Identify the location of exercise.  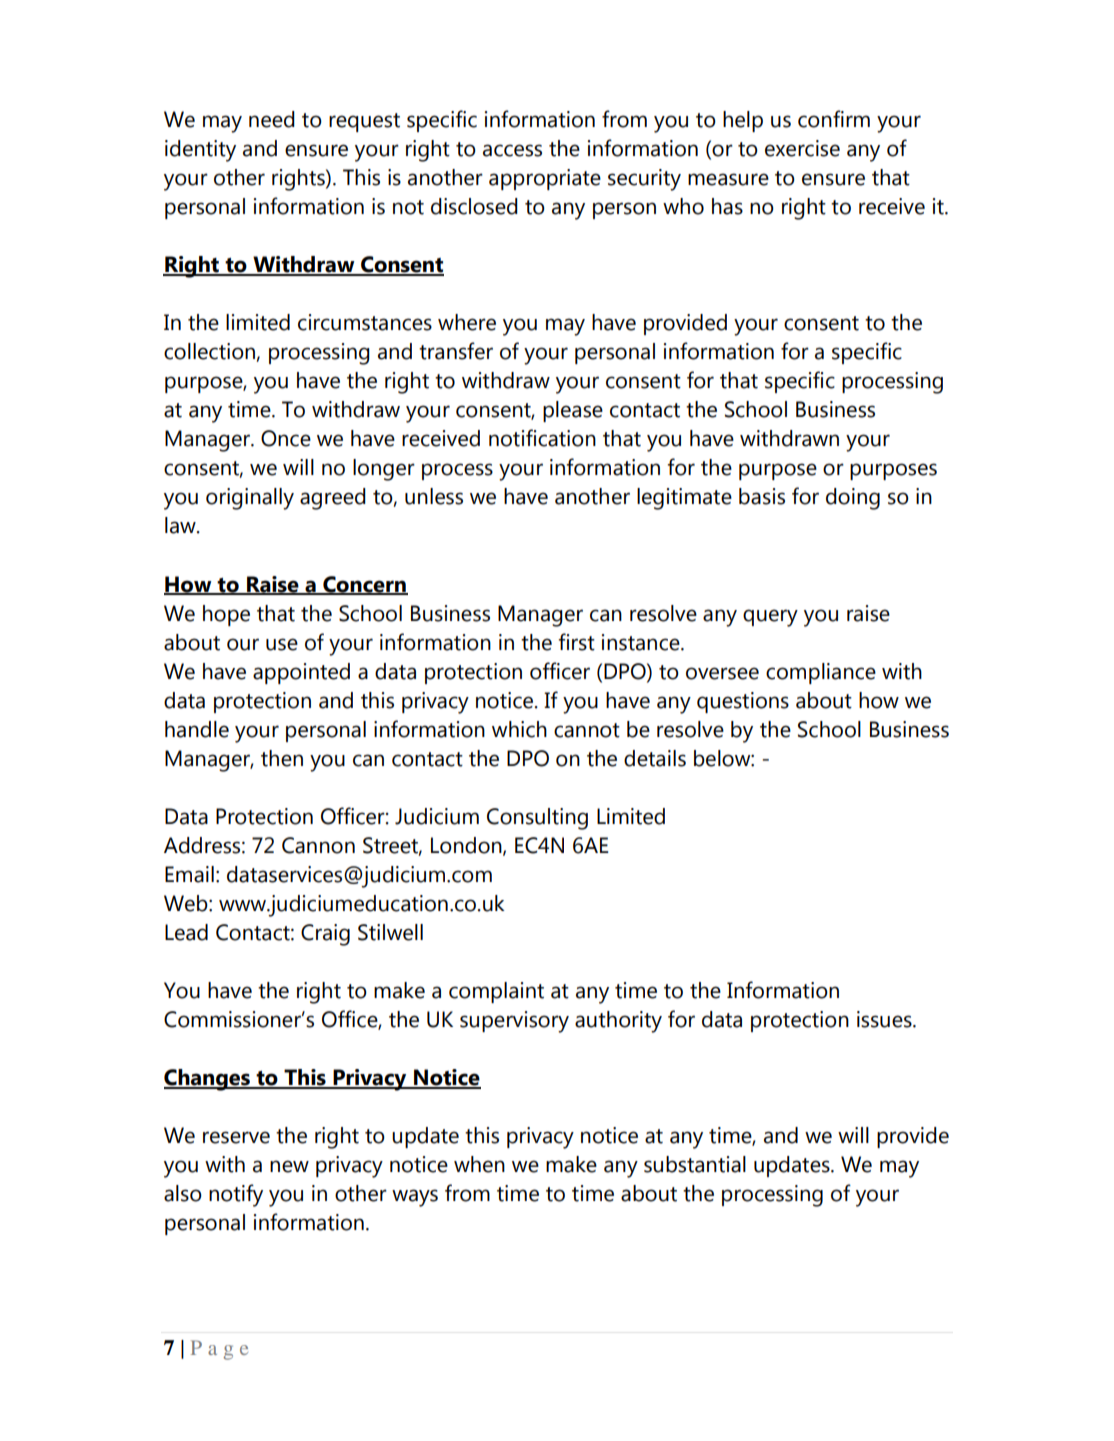
(802, 148).
